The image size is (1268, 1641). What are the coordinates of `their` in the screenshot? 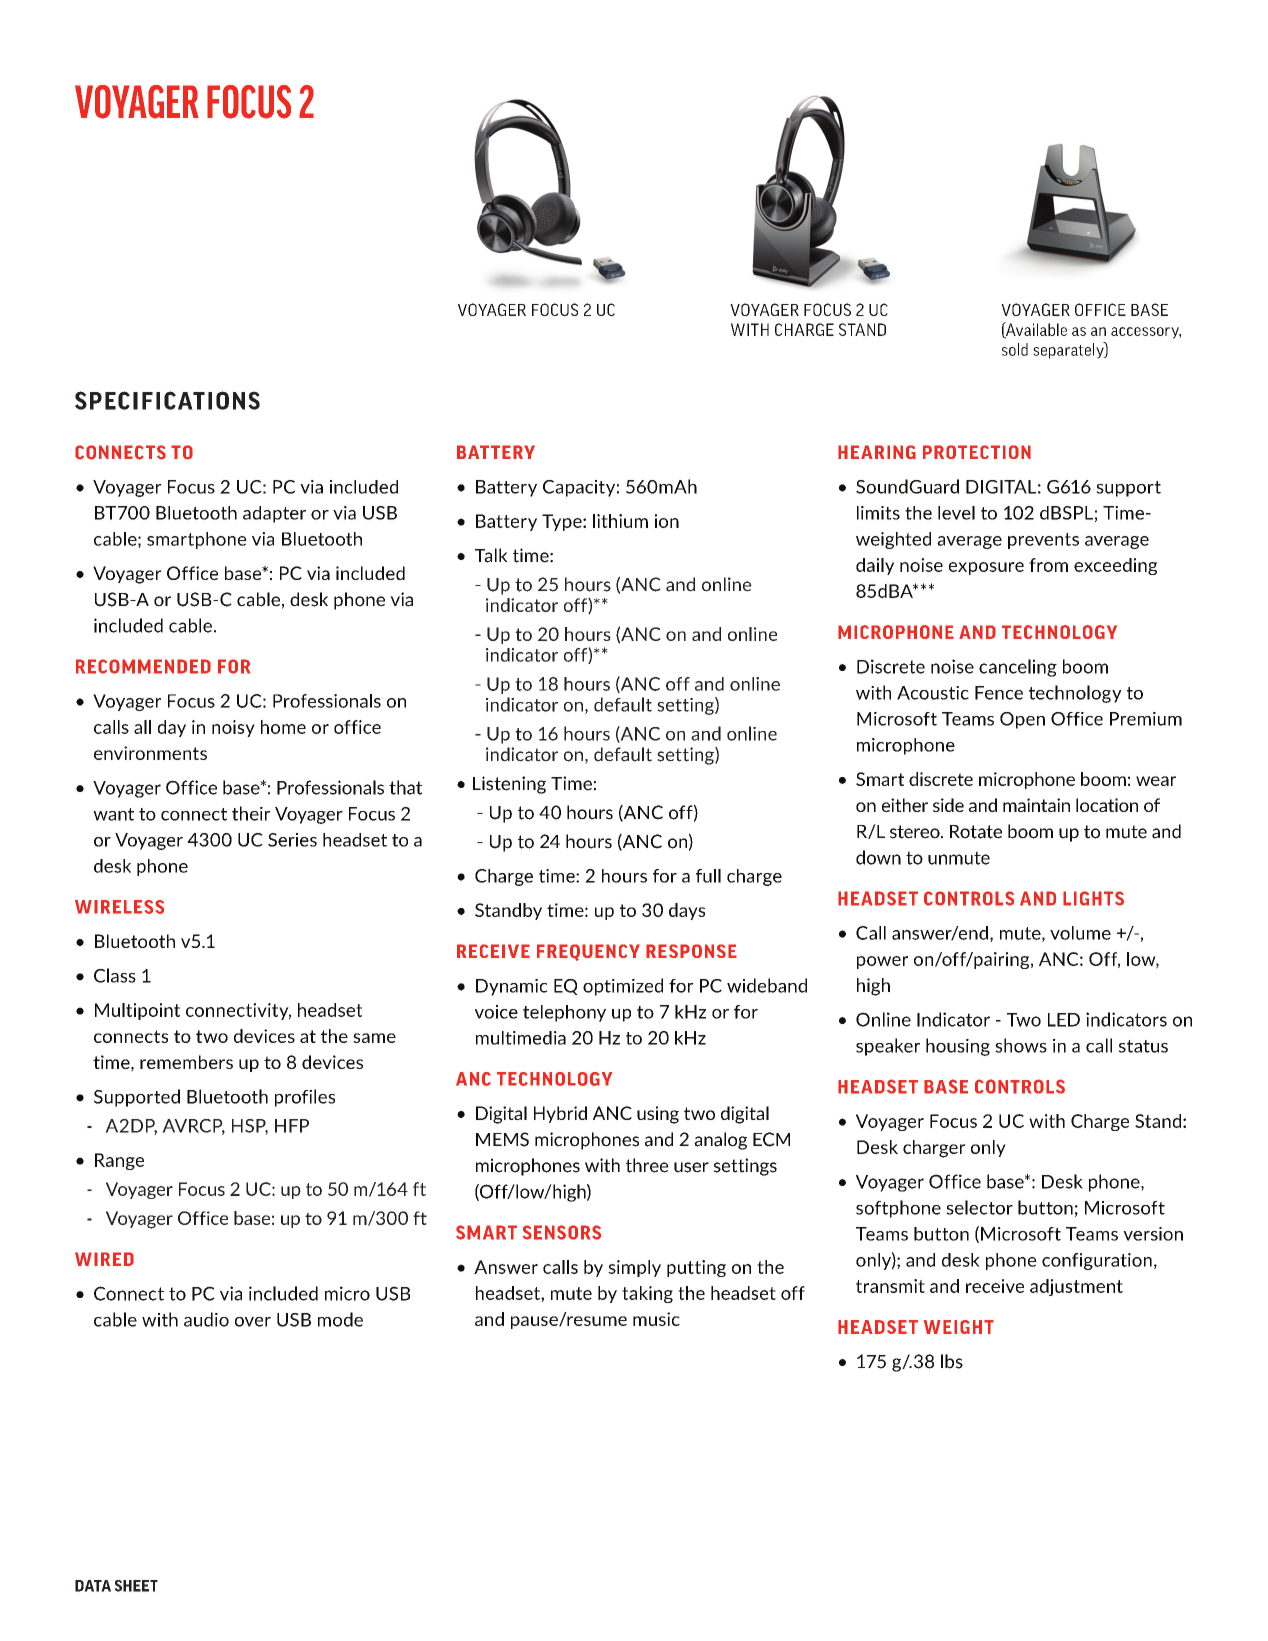 It's located at (251, 813).
